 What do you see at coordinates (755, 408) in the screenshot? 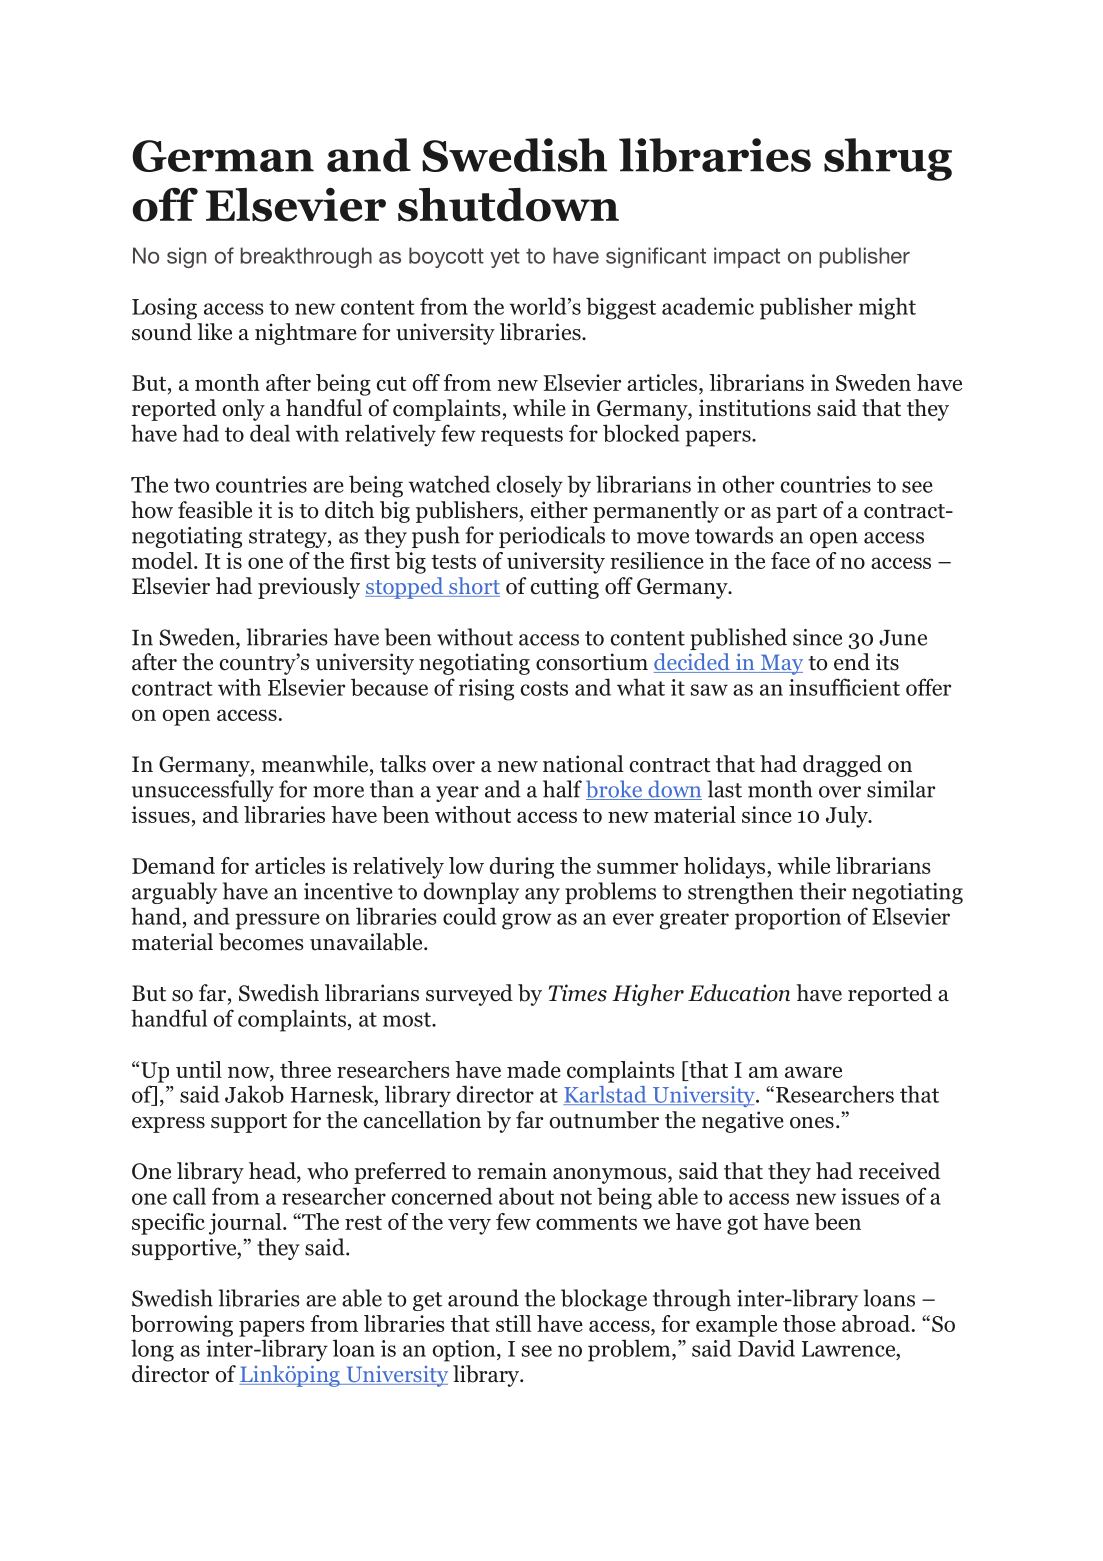
I see `institutions` at bounding box center [755, 408].
